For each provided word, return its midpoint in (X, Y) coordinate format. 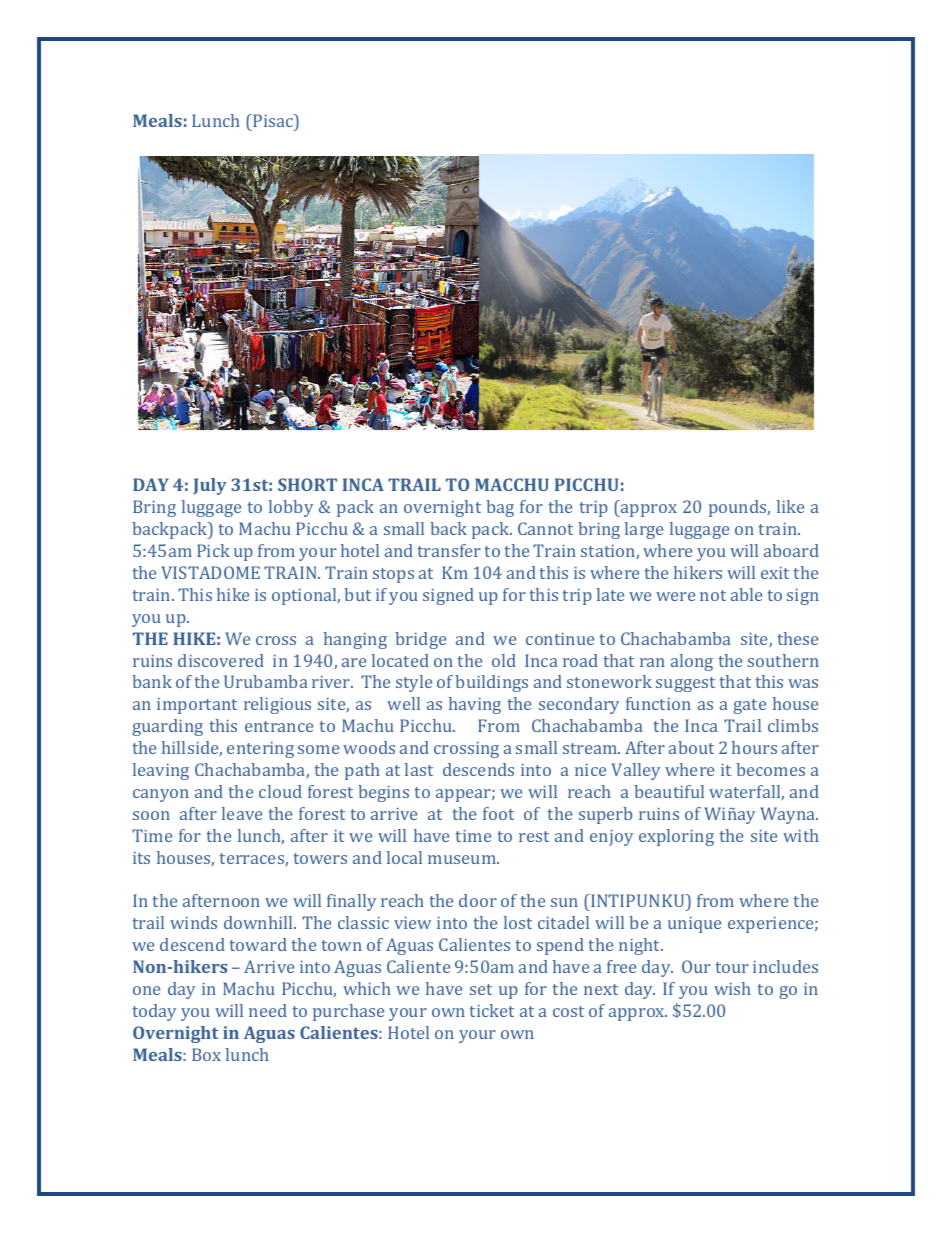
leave (242, 813)
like (790, 506)
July (209, 486)
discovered (221, 660)
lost (518, 922)
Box (206, 1054)
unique (694, 925)
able (746, 594)
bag (500, 508)
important (197, 706)
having (475, 705)
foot (498, 813)
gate (749, 706)
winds (193, 922)
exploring (676, 837)
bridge (420, 640)
